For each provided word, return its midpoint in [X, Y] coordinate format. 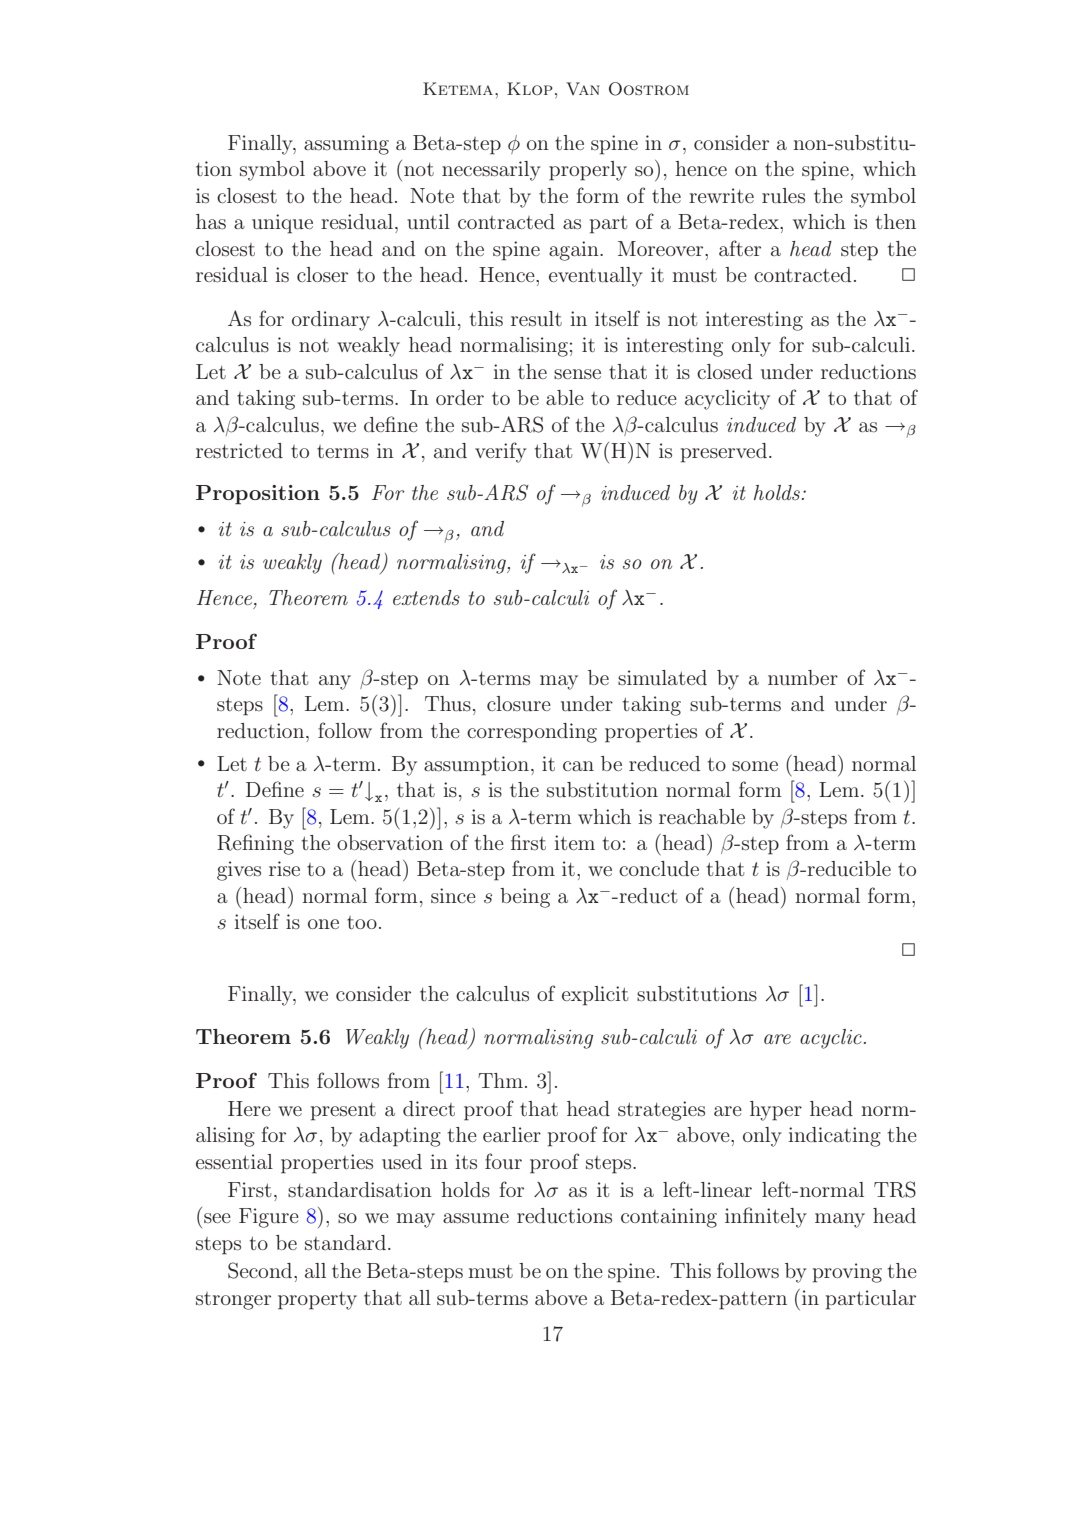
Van [583, 88]
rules [783, 196]
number [803, 677]
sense [577, 374]
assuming [346, 145]
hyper [776, 1111]
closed [724, 372]
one [323, 924]
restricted [239, 451]
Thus [448, 703]
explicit [595, 996]
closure [519, 704]
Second [261, 1270]
